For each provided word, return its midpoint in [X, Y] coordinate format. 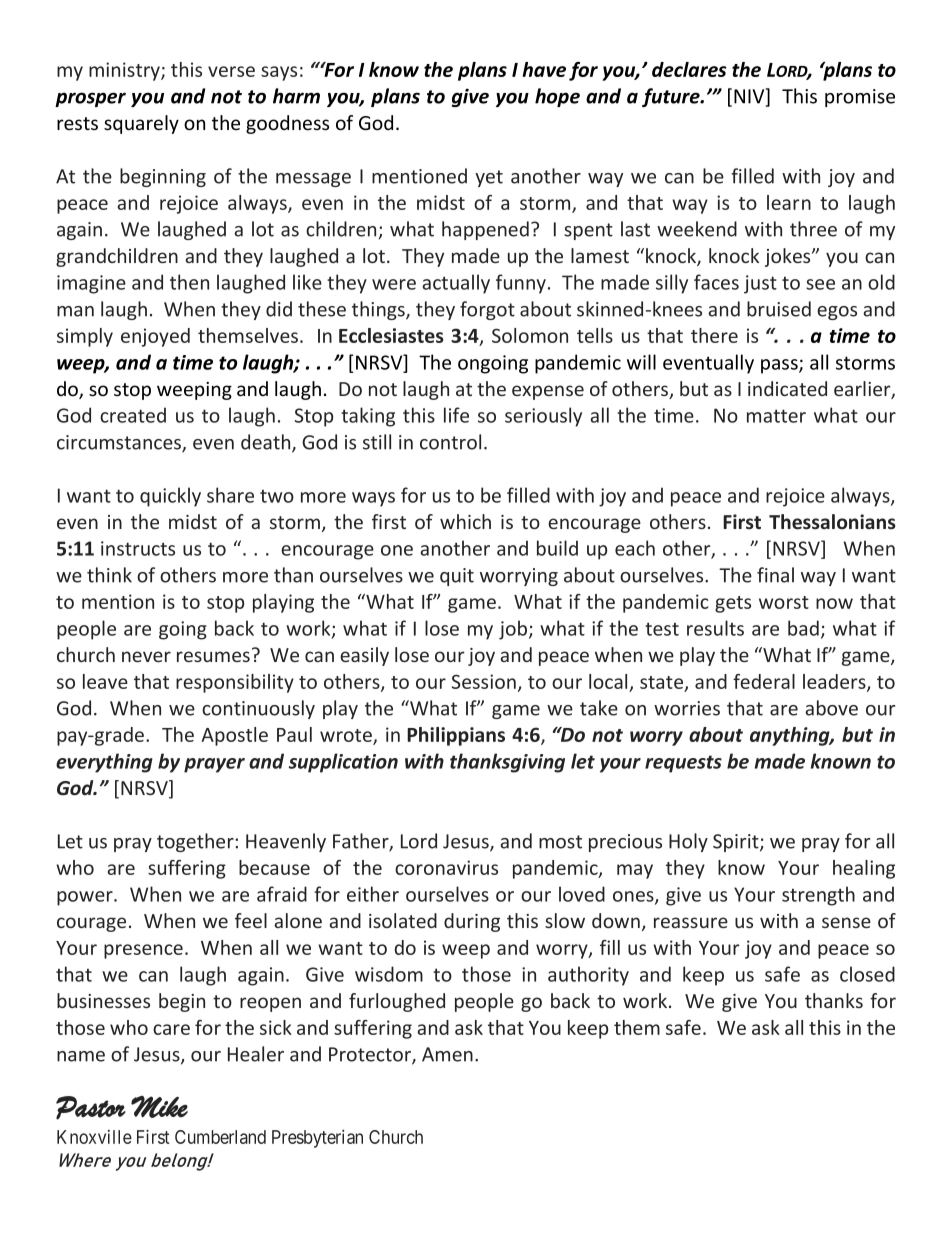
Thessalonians [832, 522]
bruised [779, 309]
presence [143, 951]
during [472, 922]
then [189, 282]
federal [764, 681]
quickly [170, 497]
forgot [487, 310]
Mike [159, 1107]
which [465, 521]
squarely [141, 124]
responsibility [235, 683]
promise [860, 98]
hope [557, 97]
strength [818, 896]
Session [484, 681]
